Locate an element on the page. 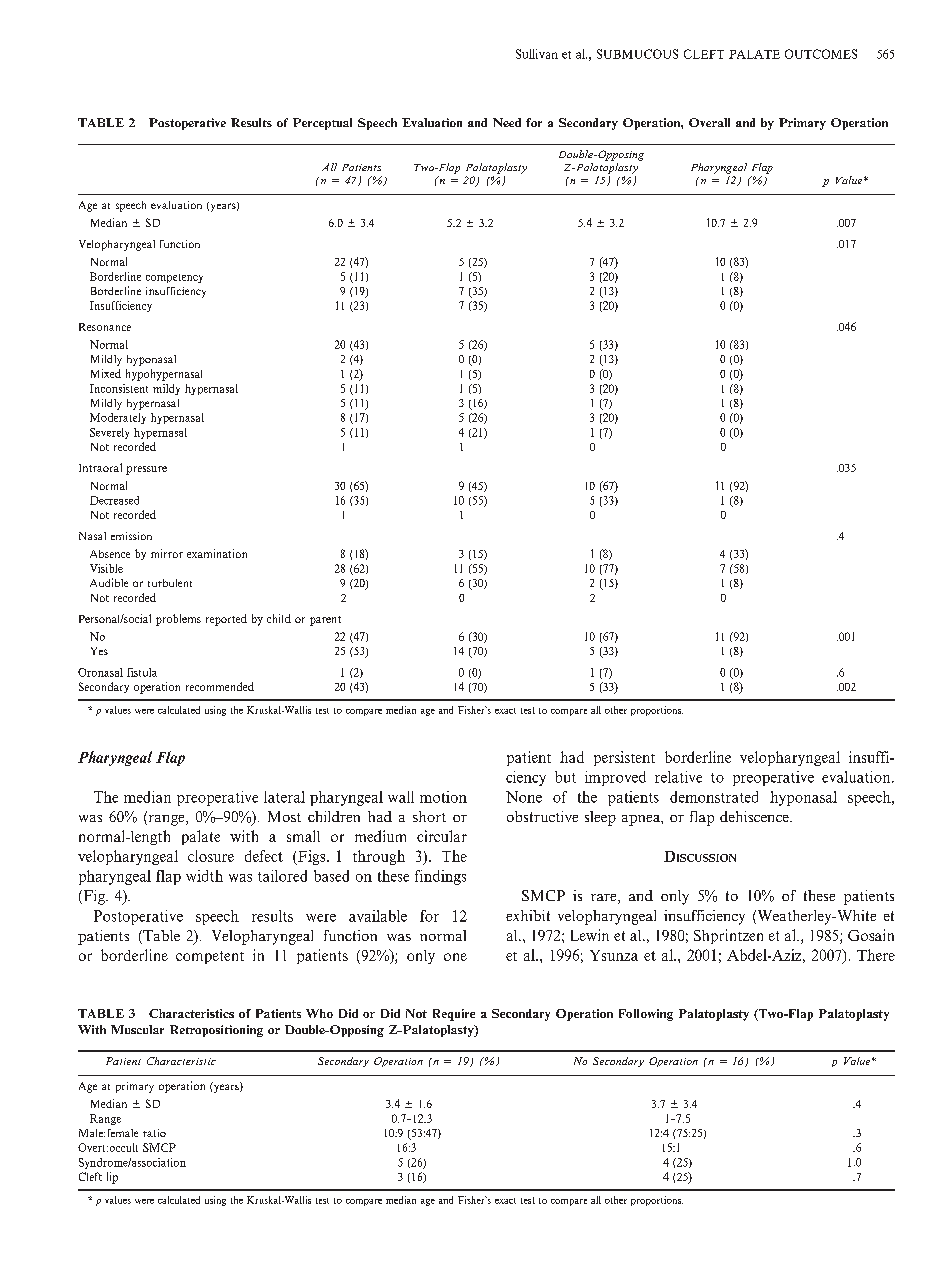 This image has height=1275, width=952. parent is located at coordinates (325, 621).
